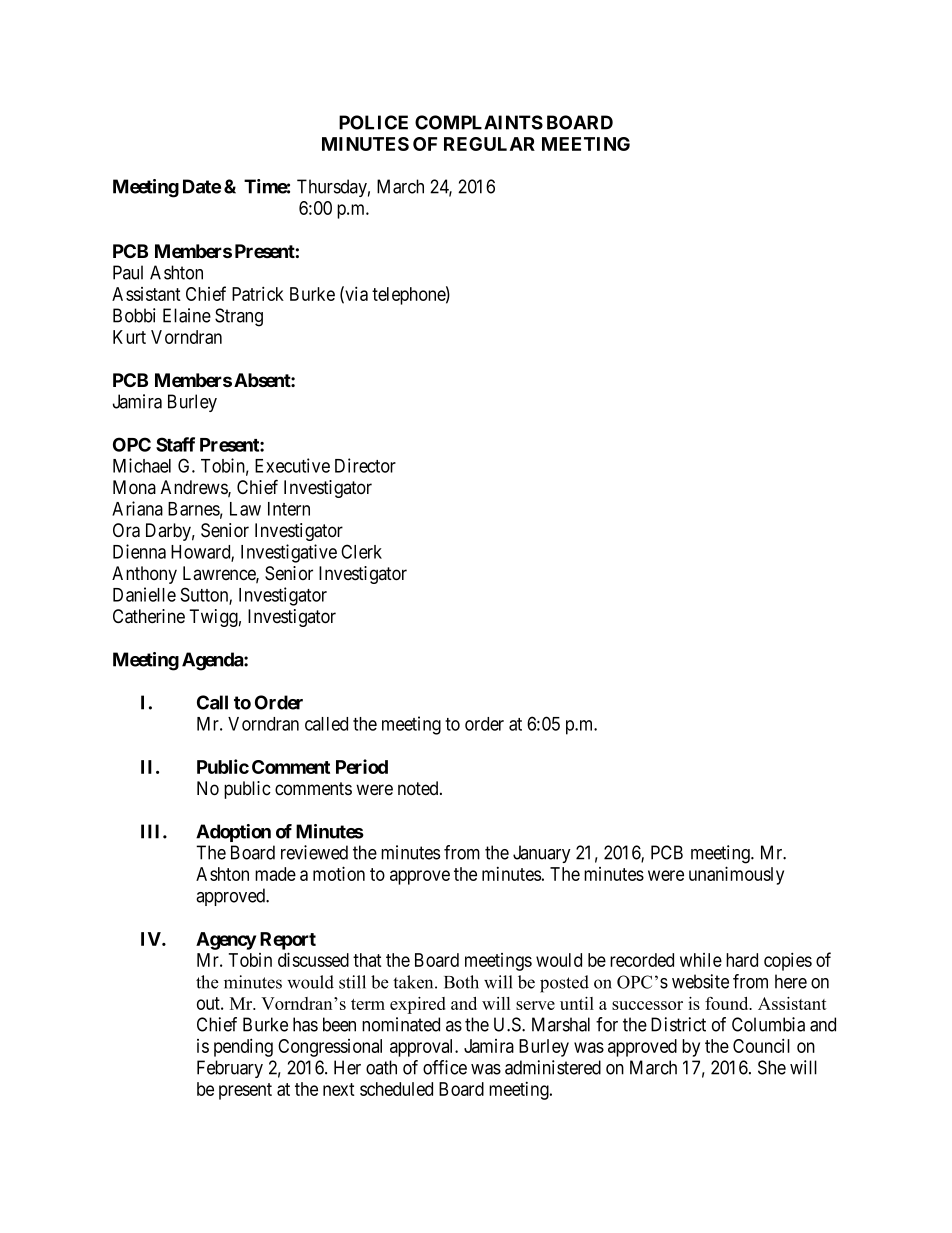 Image resolution: width=952 pixels, height=1233 pixels. What do you see at coordinates (361, 551) in the screenshot?
I see `Clerk` at bounding box center [361, 551].
